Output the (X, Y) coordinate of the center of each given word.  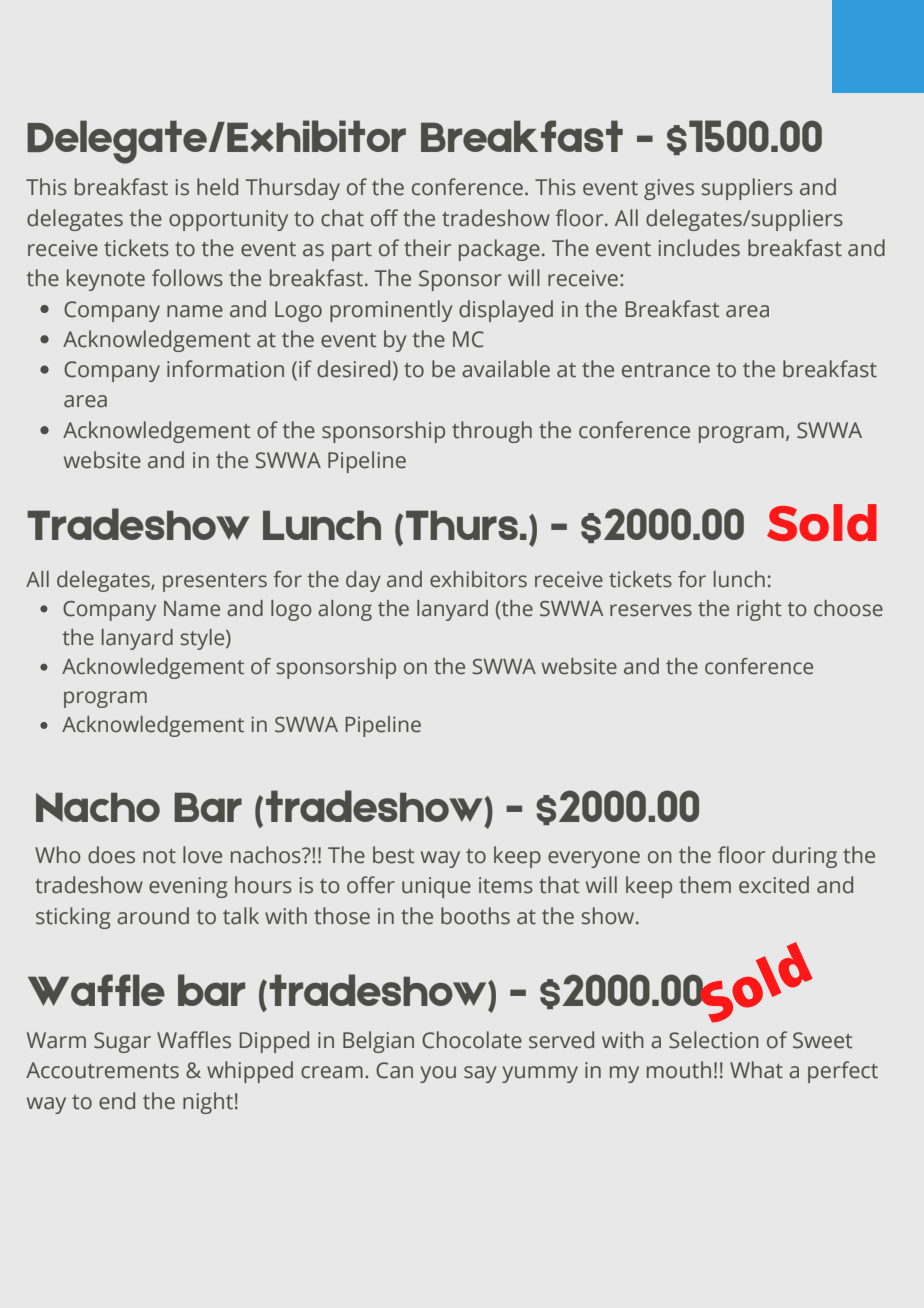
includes (699, 248)
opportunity (228, 220)
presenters (215, 582)
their (427, 248)
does (111, 855)
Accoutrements (102, 1070)
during (804, 857)
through (492, 432)
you (438, 1074)
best (394, 855)
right (759, 610)
